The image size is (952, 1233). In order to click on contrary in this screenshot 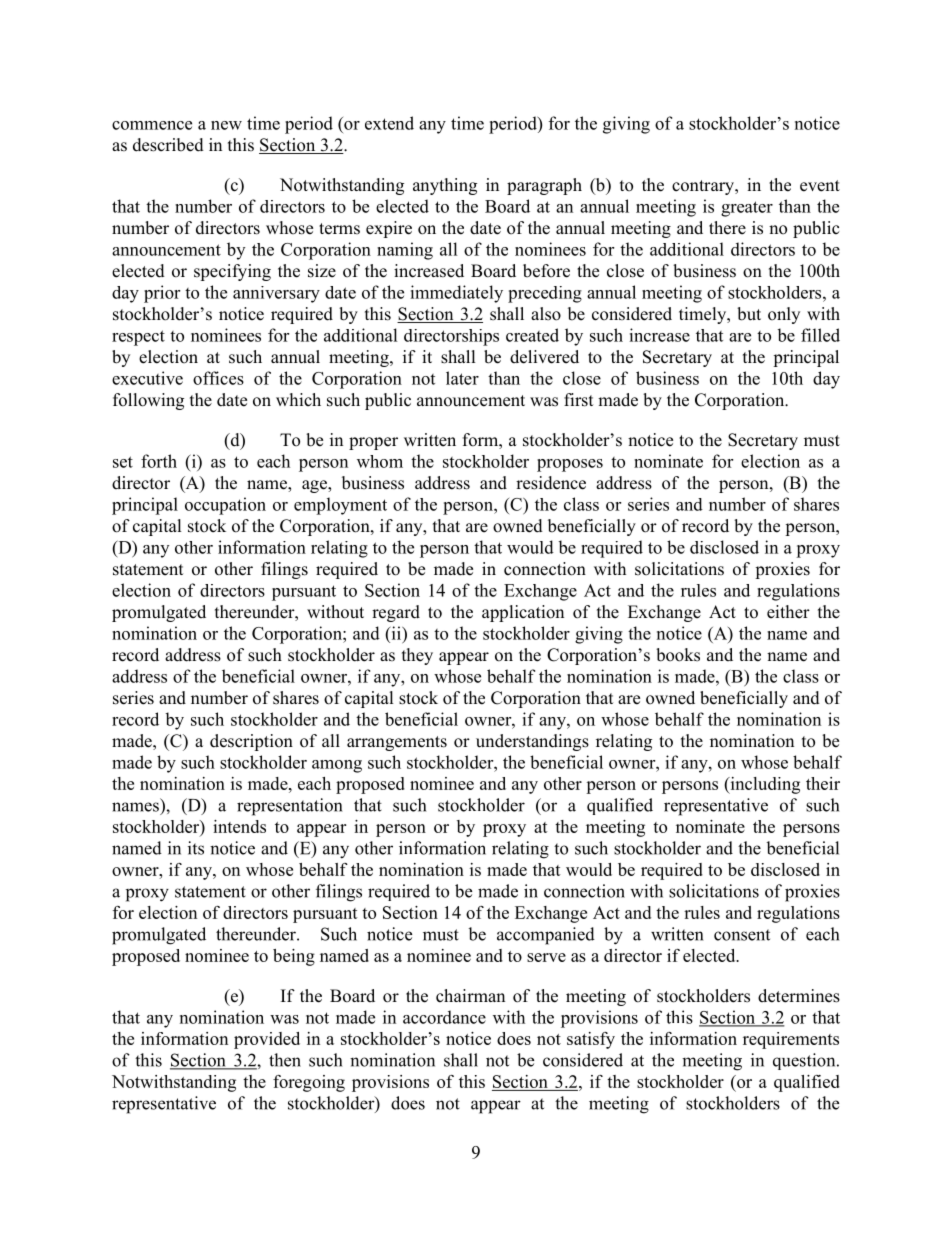, I will do `click(704, 187)`.
